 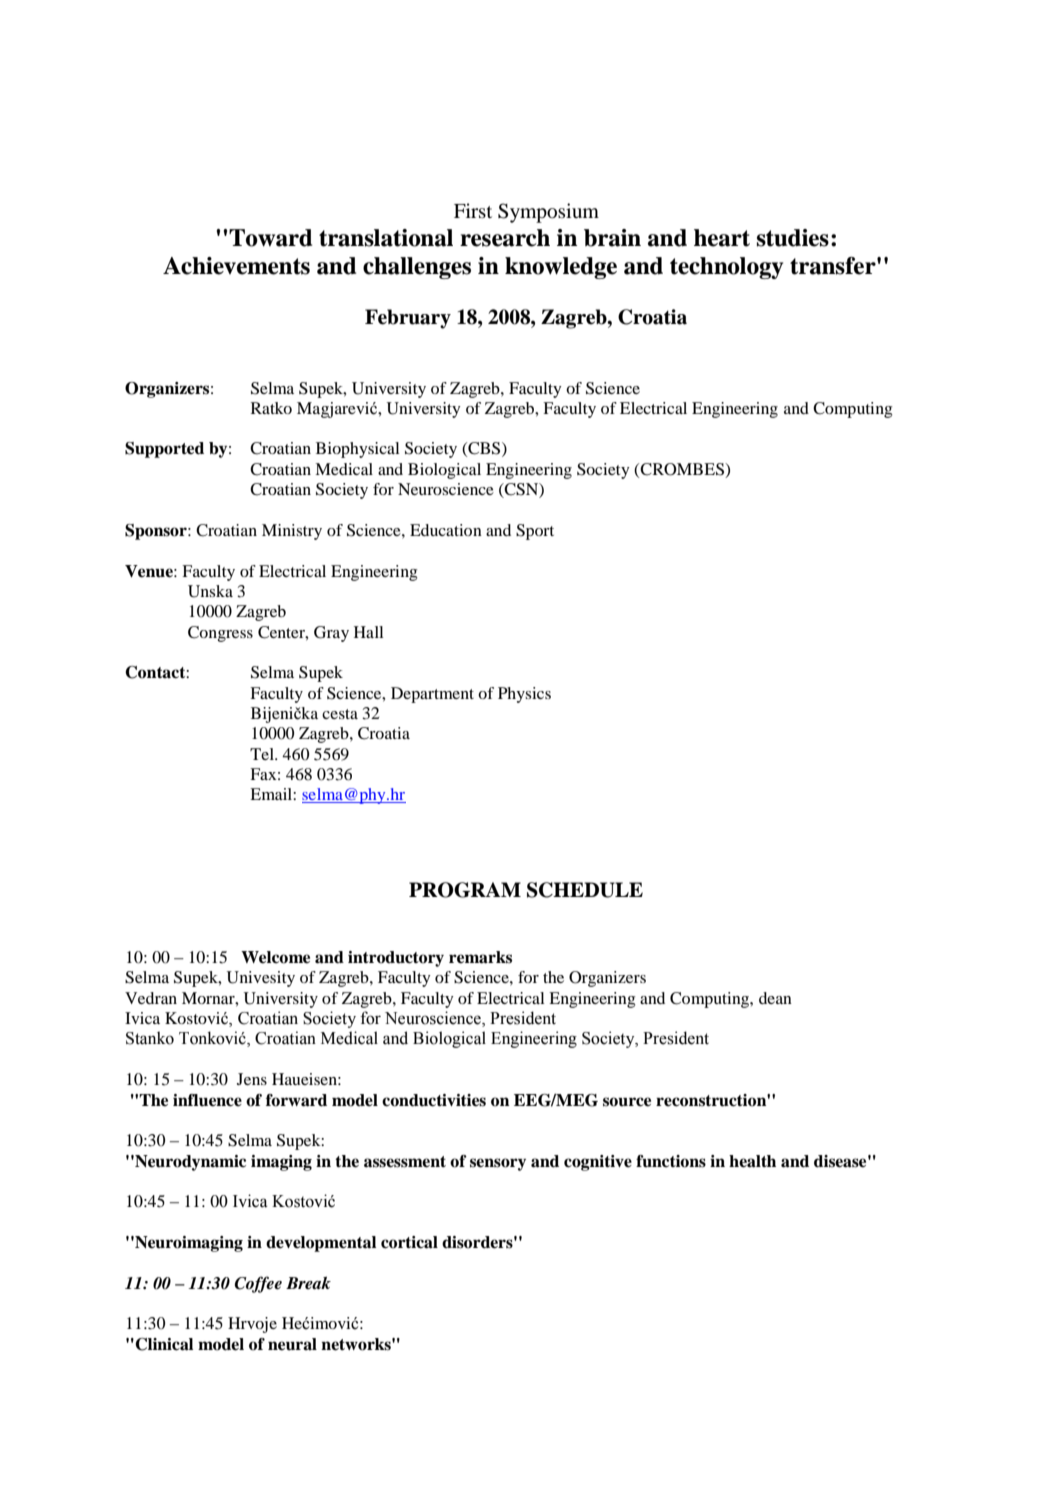 What do you see at coordinates (524, 695) in the page?
I see `Physics` at bounding box center [524, 695].
